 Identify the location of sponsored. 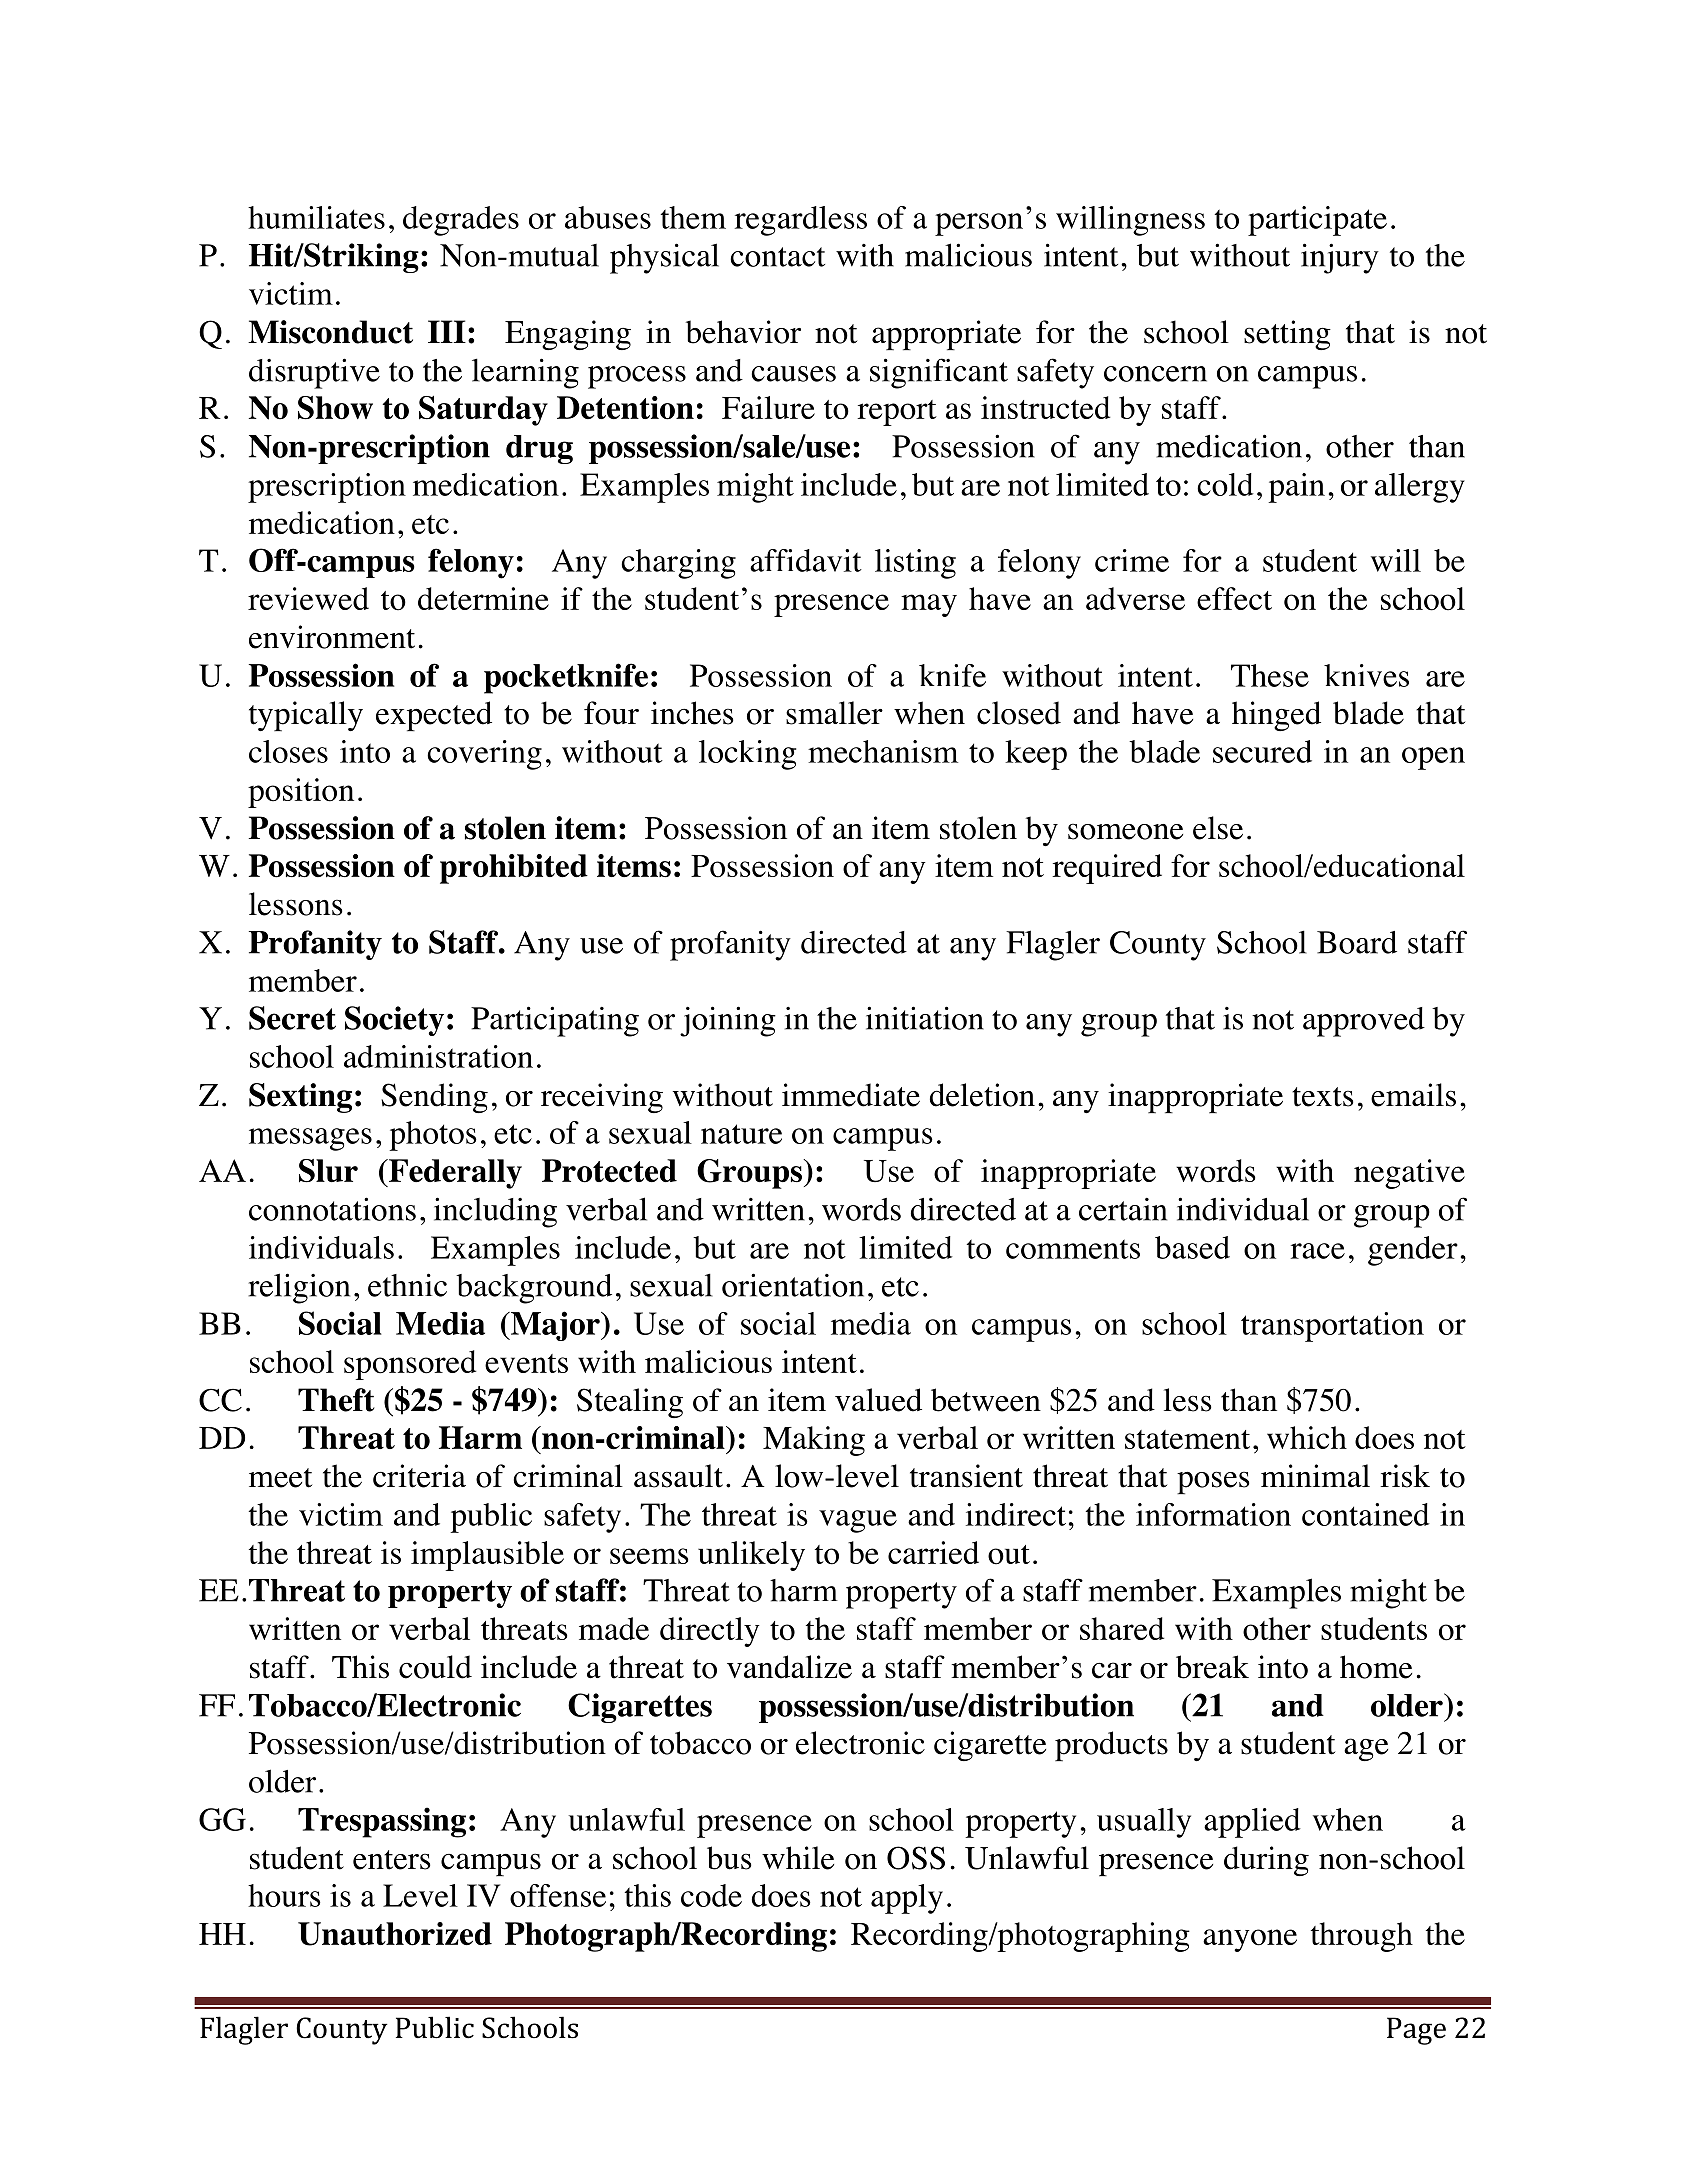
(410, 1365).
